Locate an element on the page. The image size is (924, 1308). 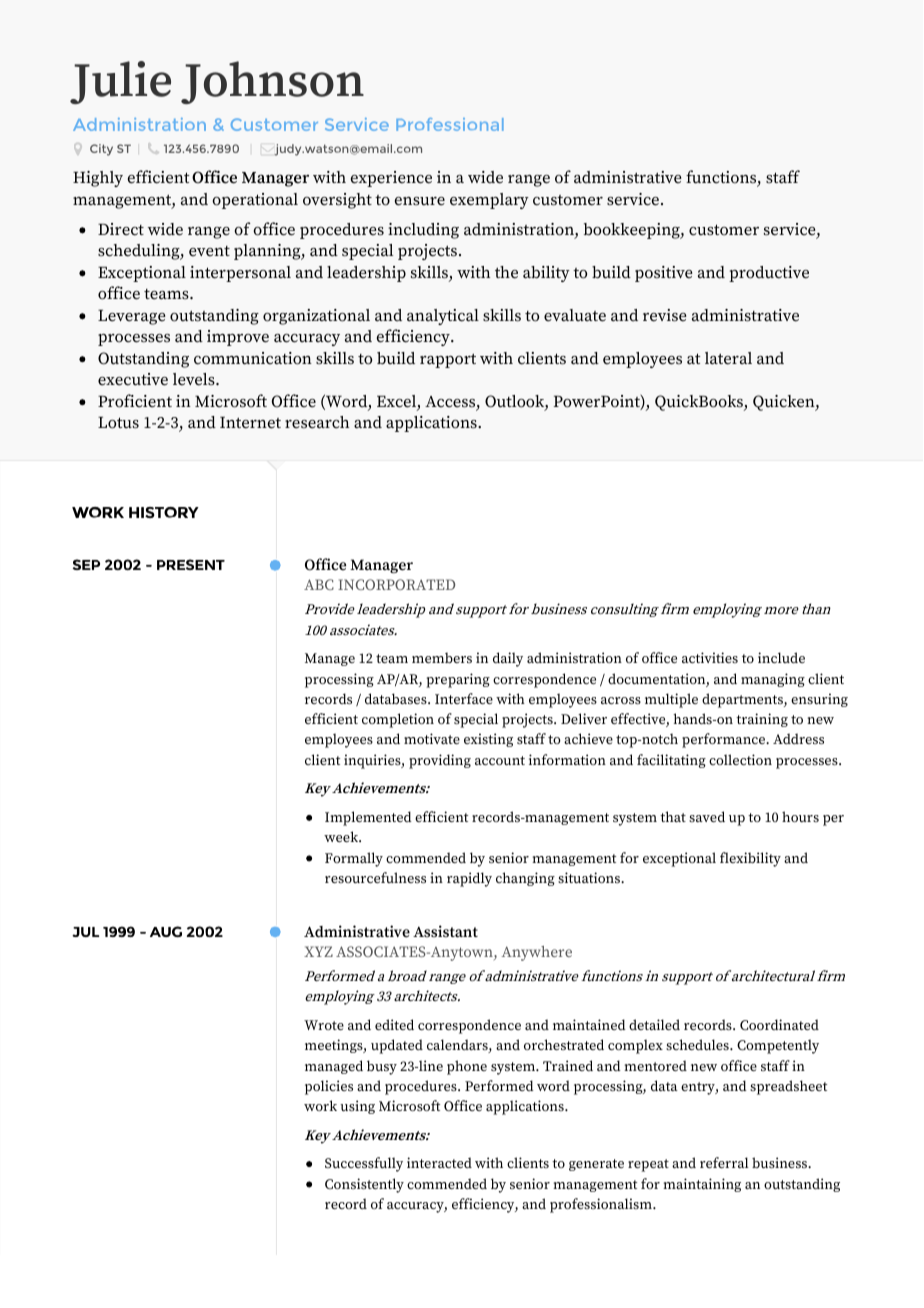
rapport is located at coordinates (448, 361).
